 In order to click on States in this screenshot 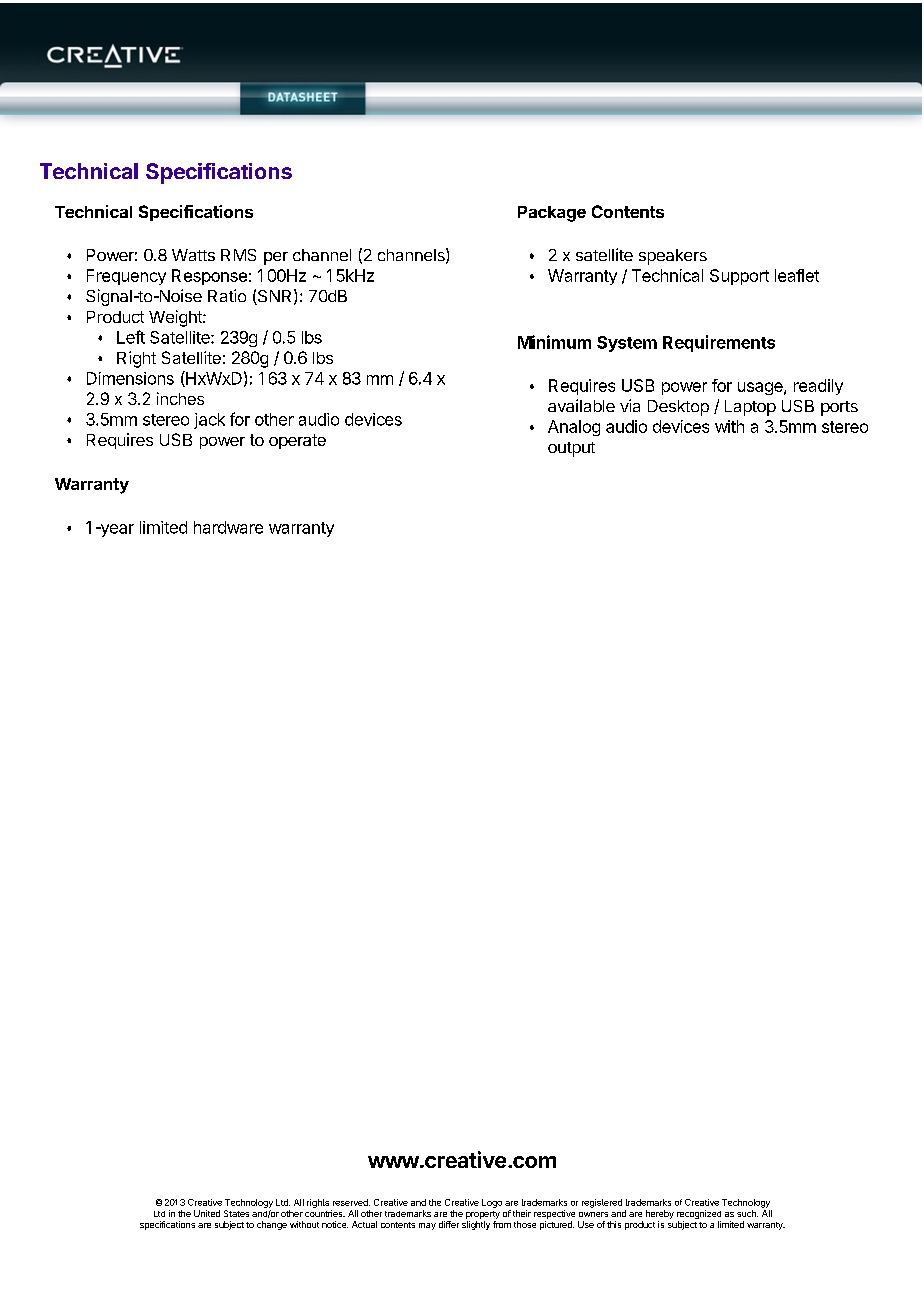, I will do `click(236, 1213)`.
